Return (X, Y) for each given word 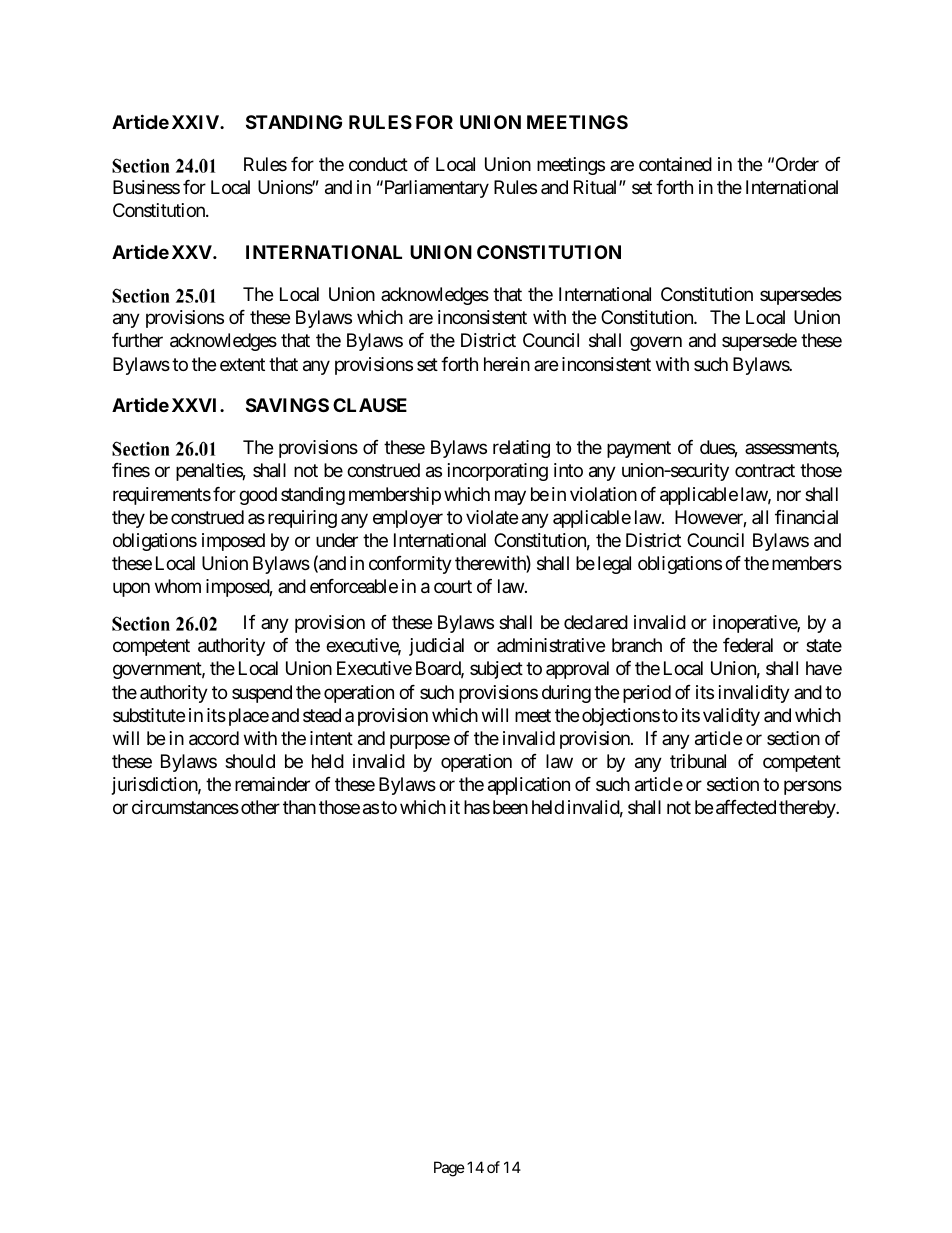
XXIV (196, 122)
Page (449, 1169)
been (510, 807)
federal (748, 645)
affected (746, 807)
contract (765, 471)
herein (507, 364)
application (529, 786)
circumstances (185, 807)
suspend (262, 694)
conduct (378, 164)
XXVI (196, 405)
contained (675, 164)
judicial (436, 647)
